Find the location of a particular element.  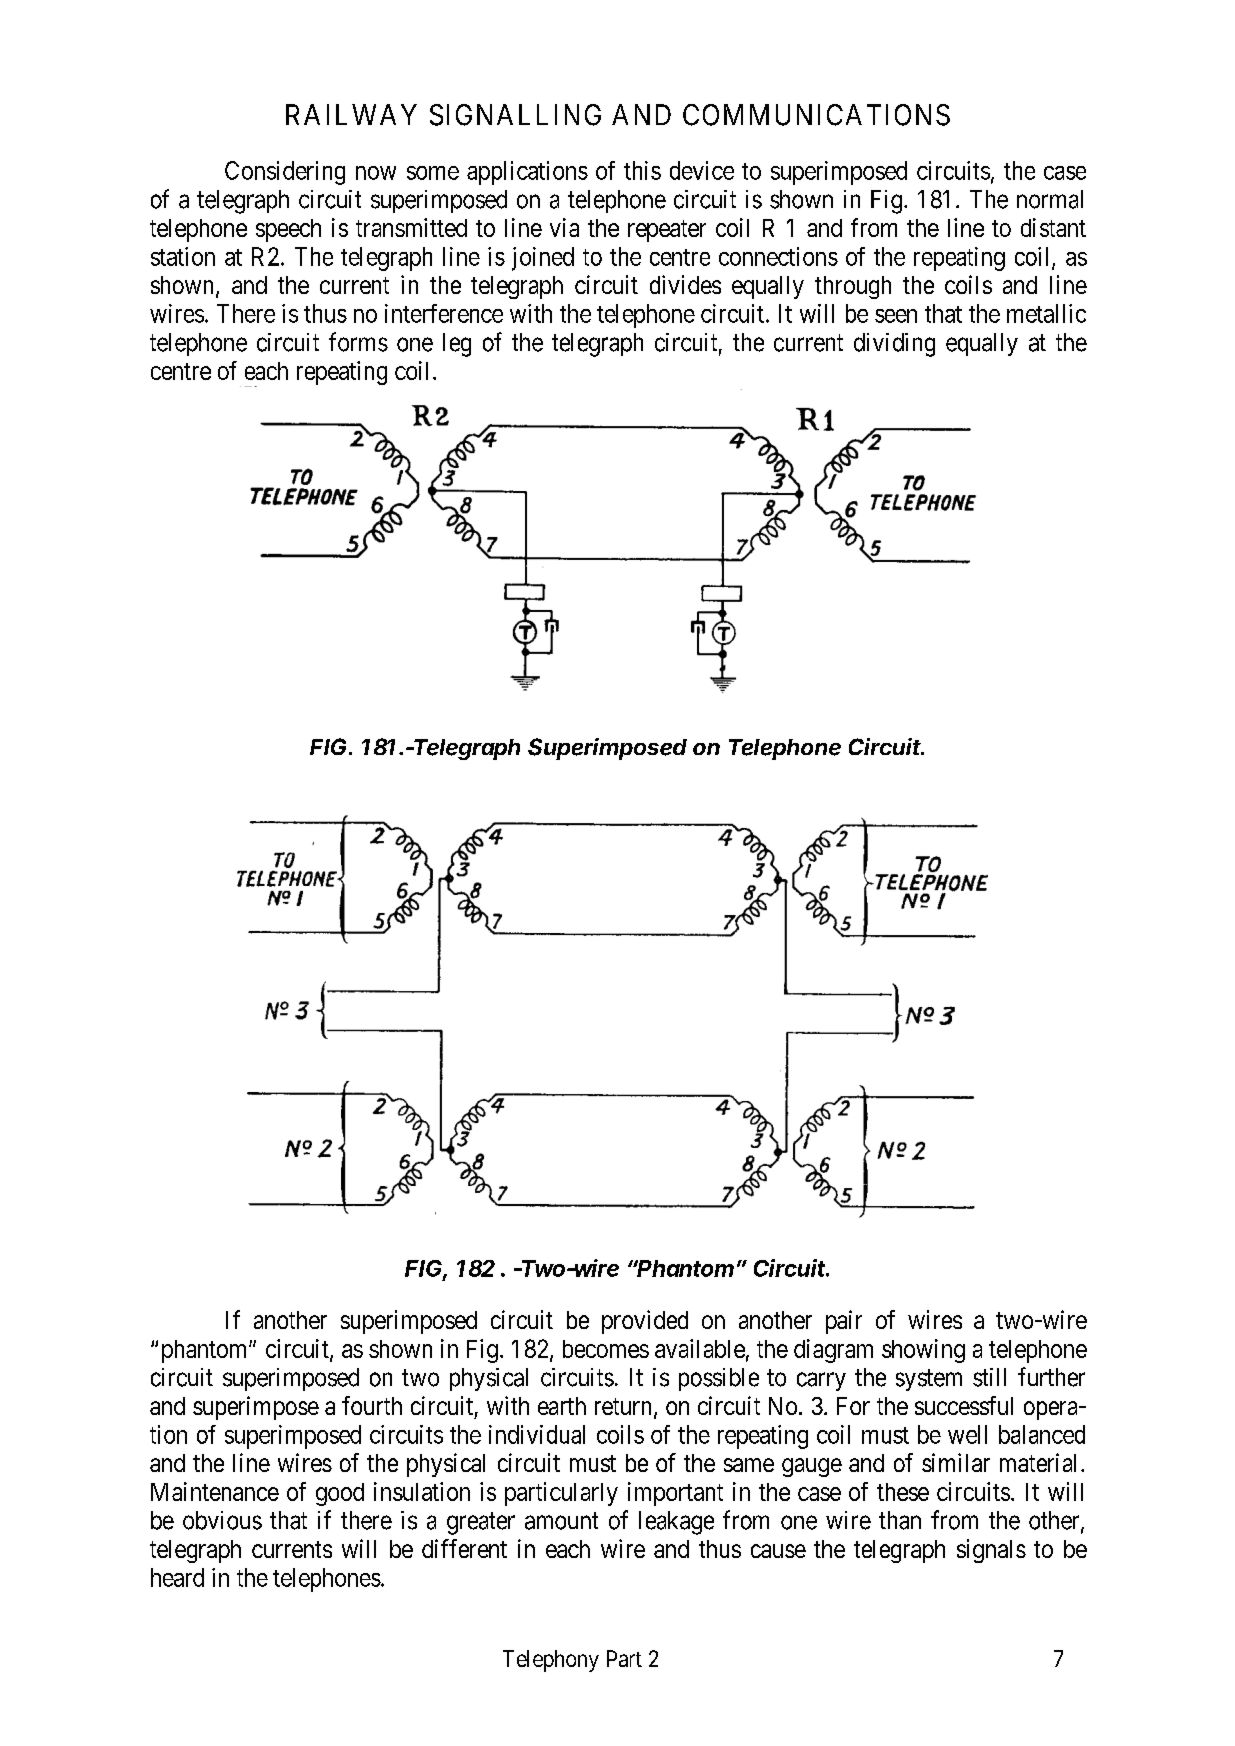

provided is located at coordinates (645, 1322).
